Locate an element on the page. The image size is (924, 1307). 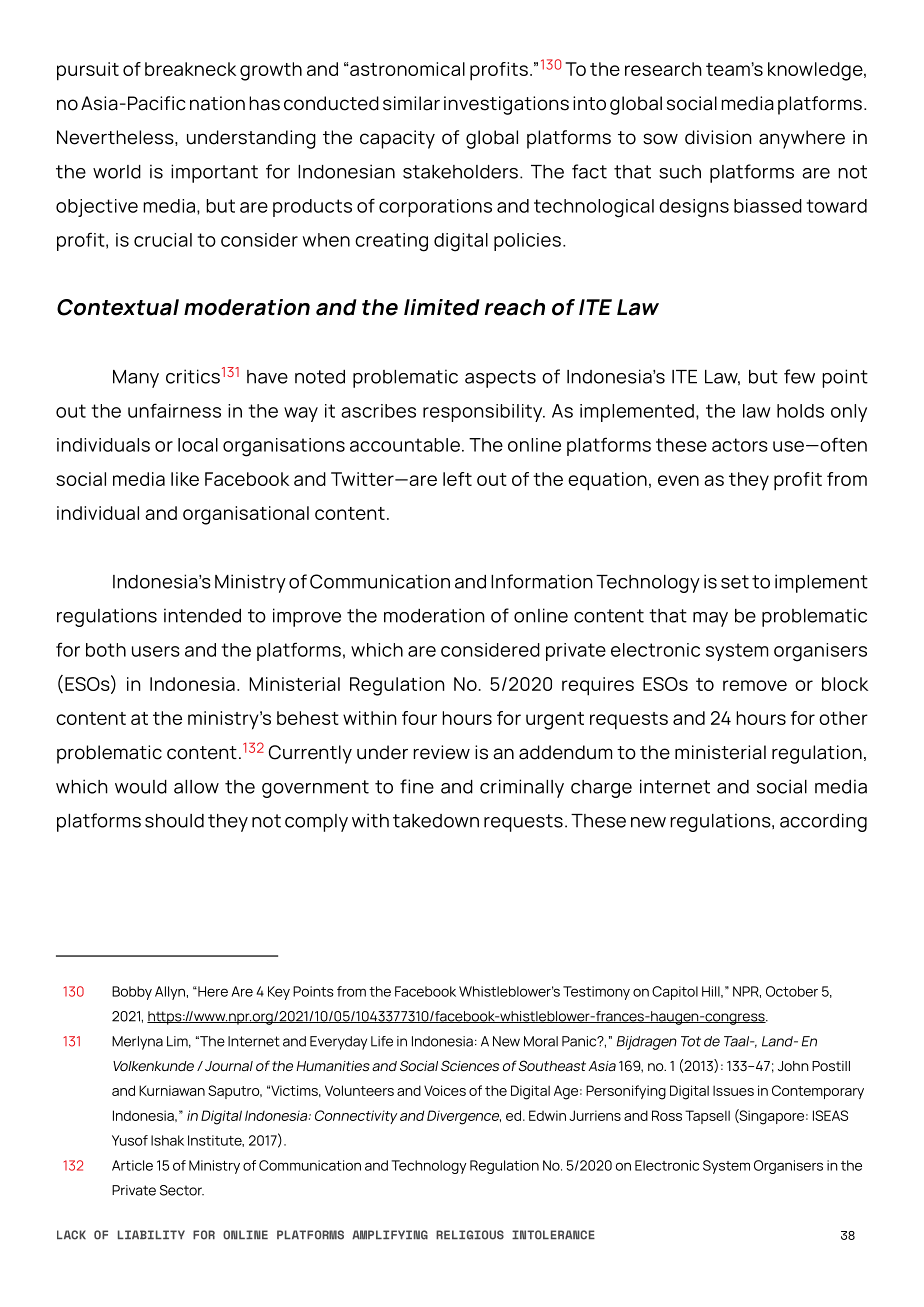
RELIGIOUS is located at coordinates (470, 1235).
